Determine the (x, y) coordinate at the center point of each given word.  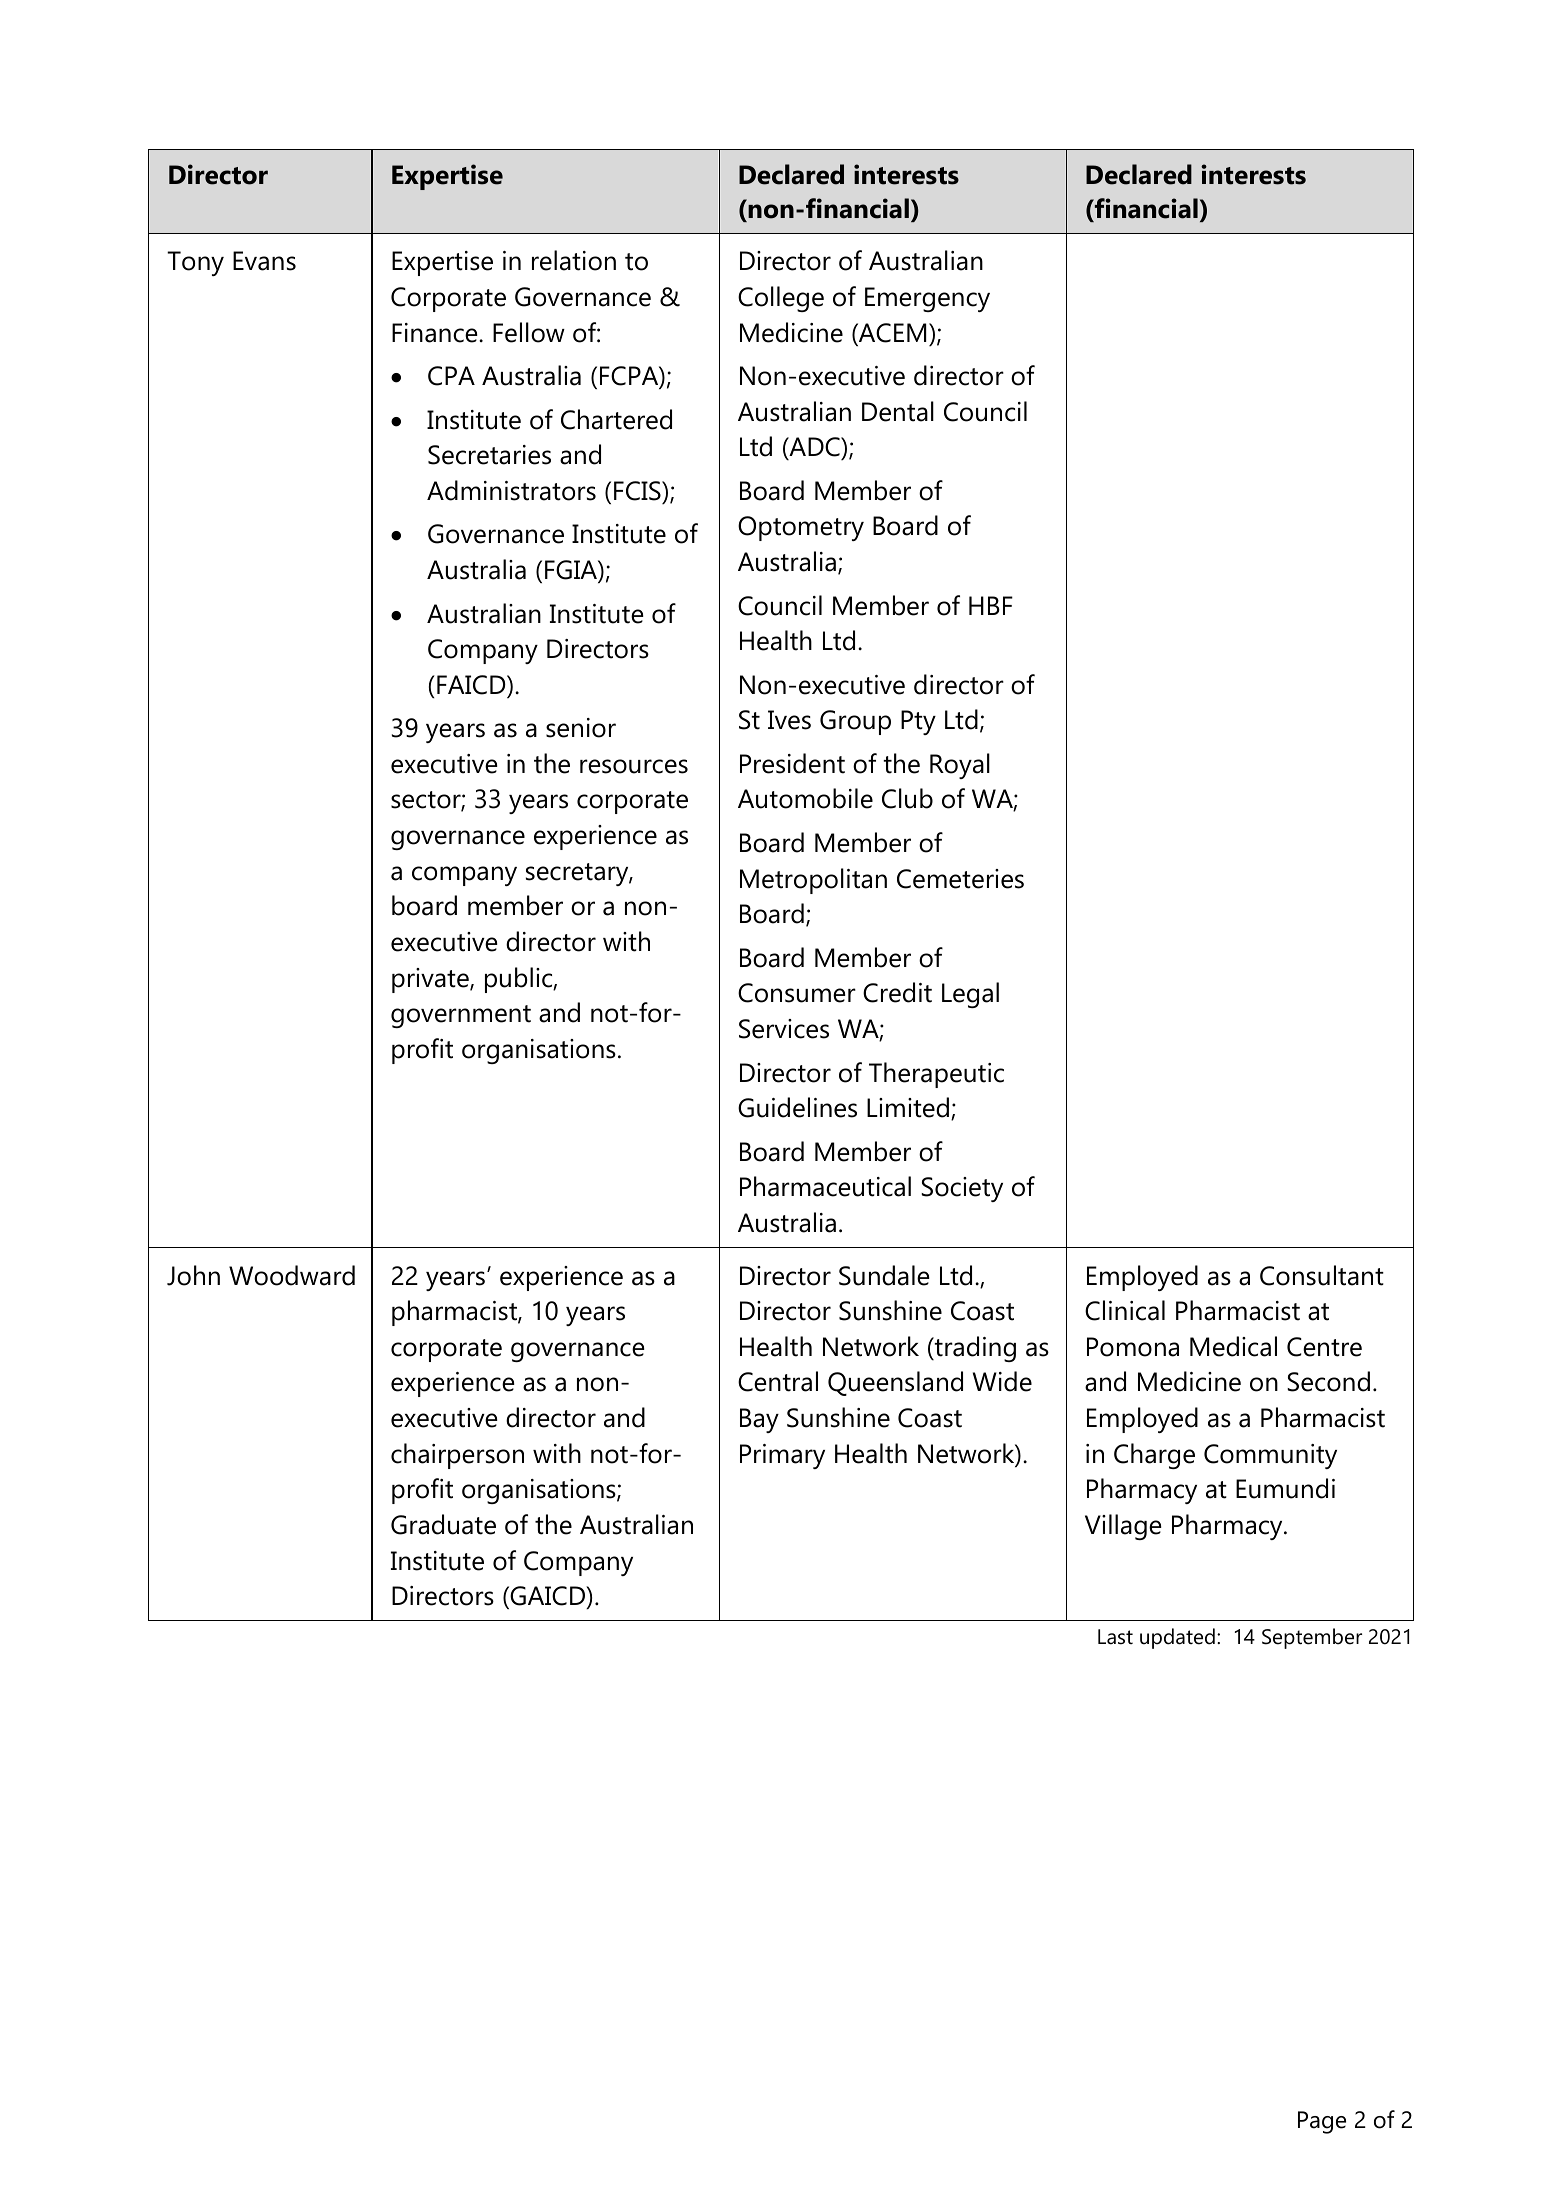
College (781, 299)
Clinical (1125, 1310)
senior (581, 728)
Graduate (443, 1524)
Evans (264, 261)
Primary (782, 1456)
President (792, 763)
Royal (960, 766)
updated (1177, 1638)
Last (1115, 1637)
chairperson (457, 1456)
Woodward (292, 1275)
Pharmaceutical (825, 1186)
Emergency (927, 299)
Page (1322, 2122)
